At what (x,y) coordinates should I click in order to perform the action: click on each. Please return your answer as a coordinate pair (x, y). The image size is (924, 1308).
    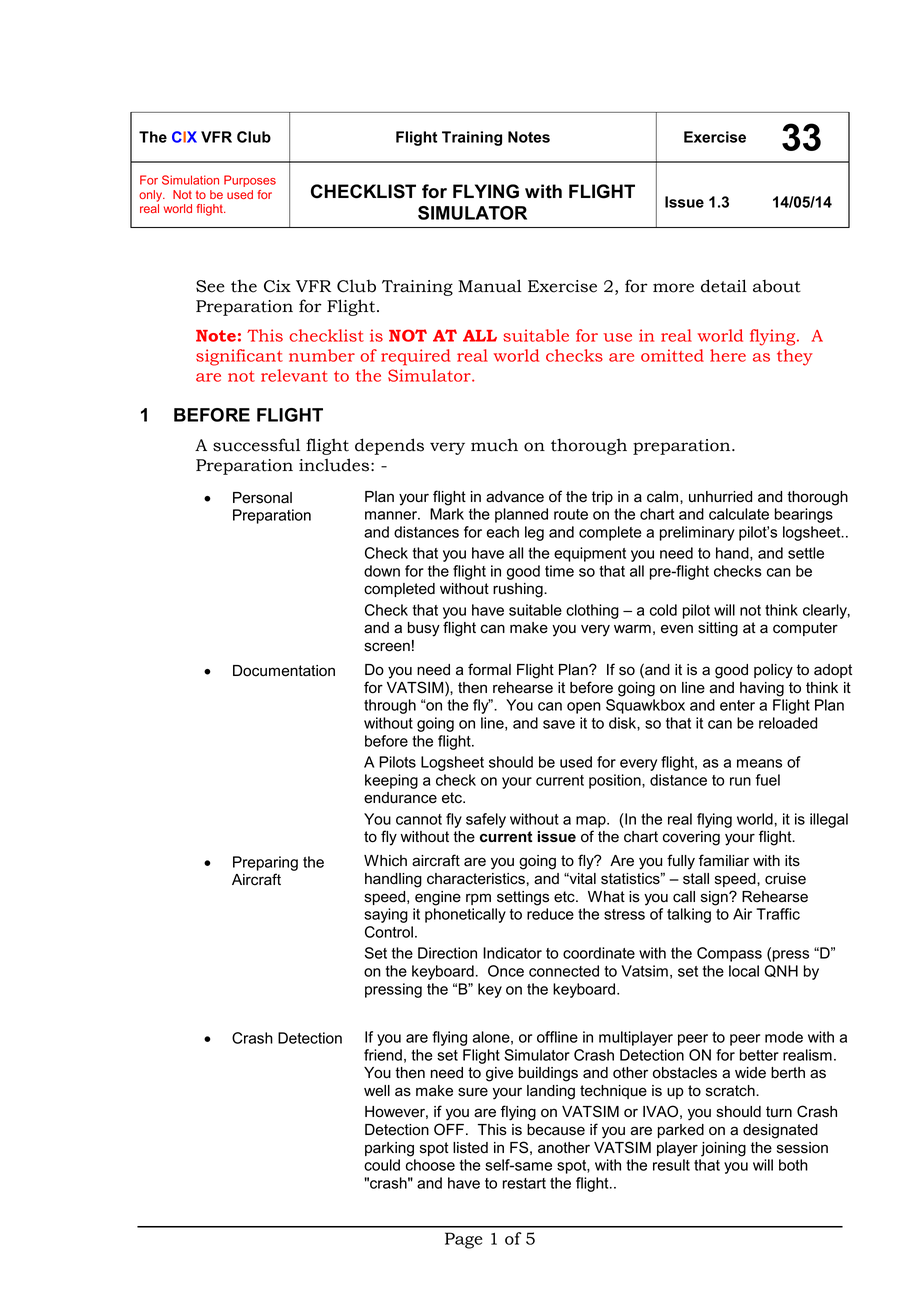
    Looking at the image, I should click on (502, 532).
